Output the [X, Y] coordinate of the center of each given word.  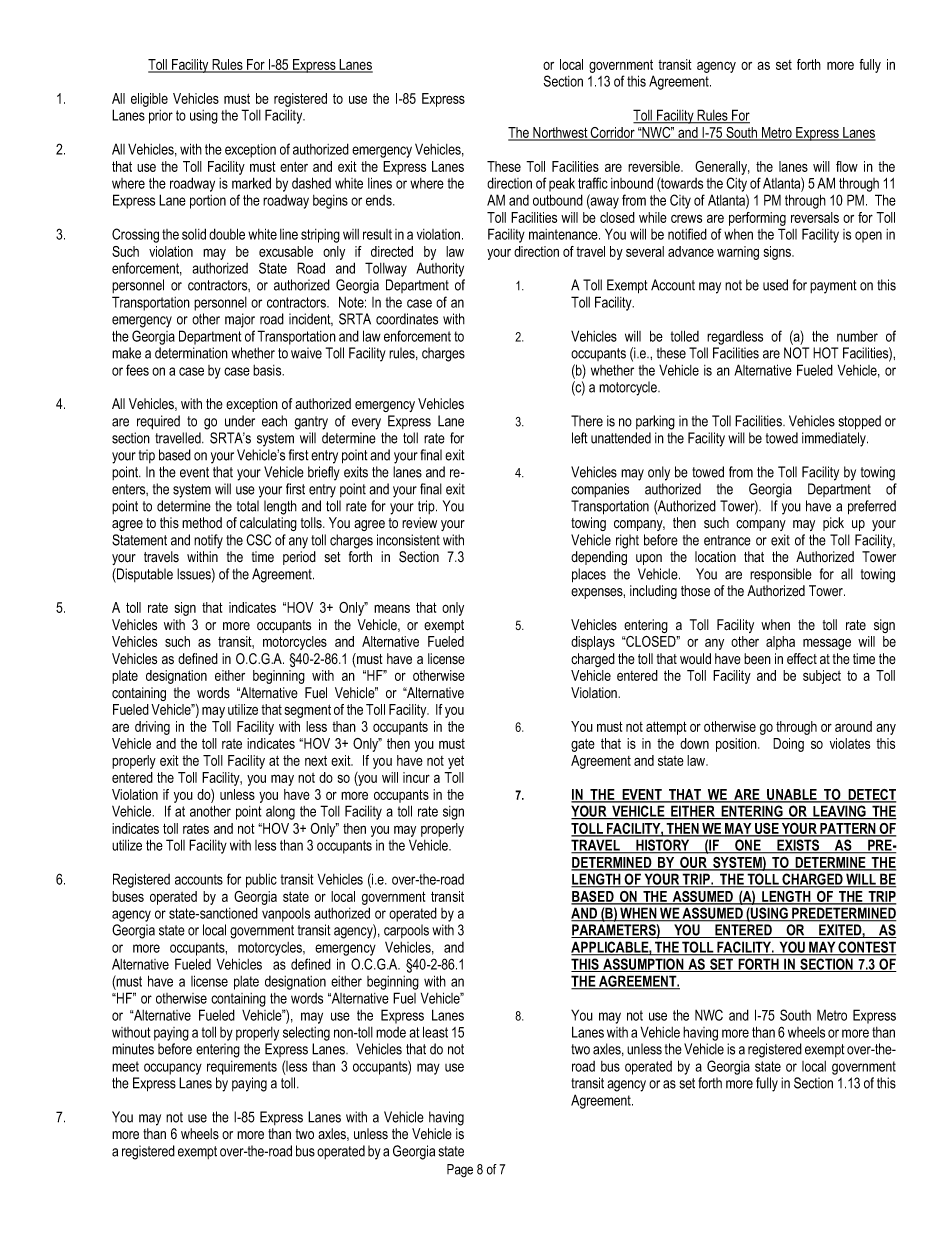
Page [460, 1171]
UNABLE [792, 795]
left [580, 438]
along [280, 813]
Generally [722, 168]
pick [833, 524]
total [248, 506]
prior [161, 117]
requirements [242, 1068]
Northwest [560, 134]
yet [456, 762]
